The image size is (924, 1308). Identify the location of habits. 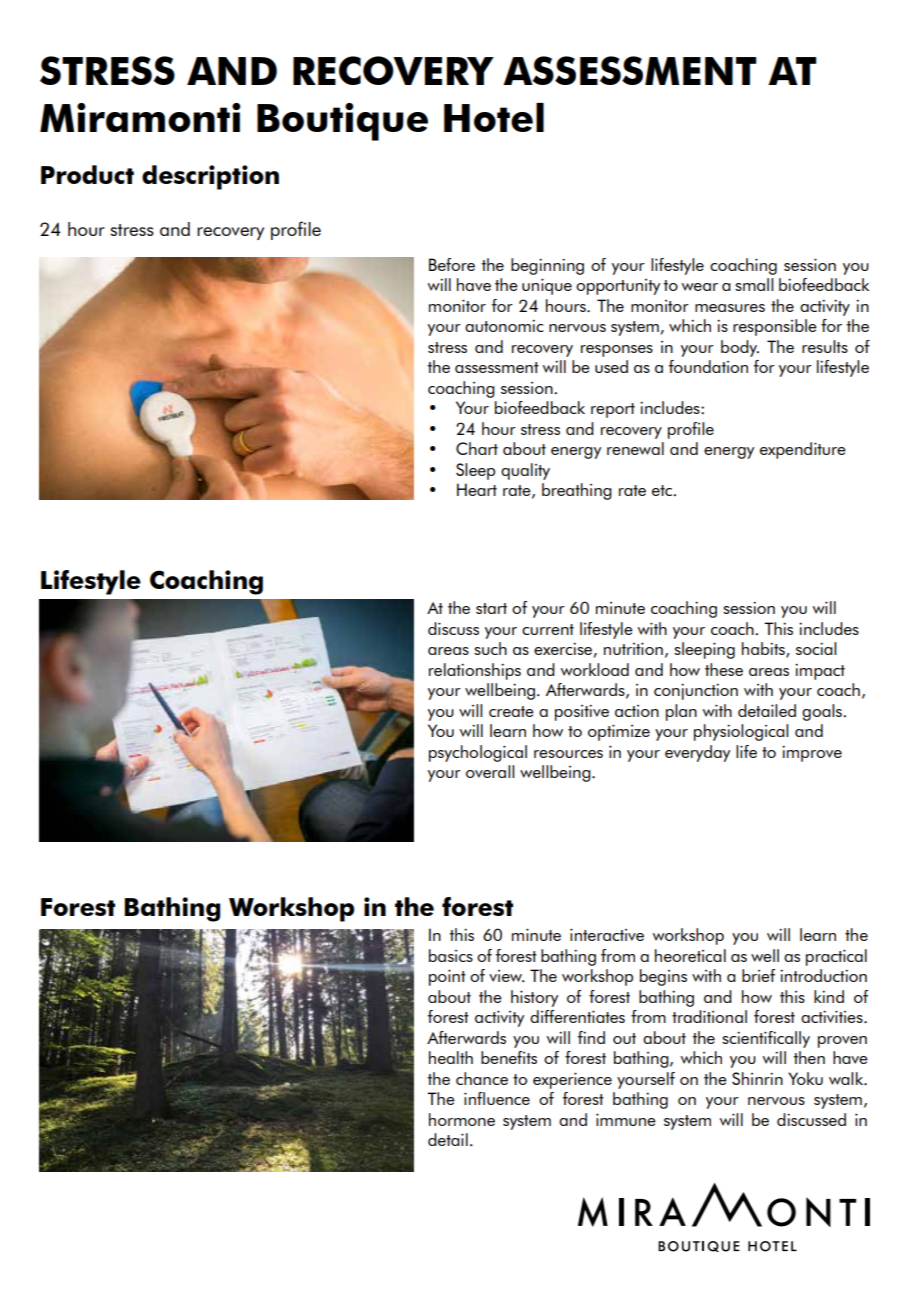
(764, 650).
